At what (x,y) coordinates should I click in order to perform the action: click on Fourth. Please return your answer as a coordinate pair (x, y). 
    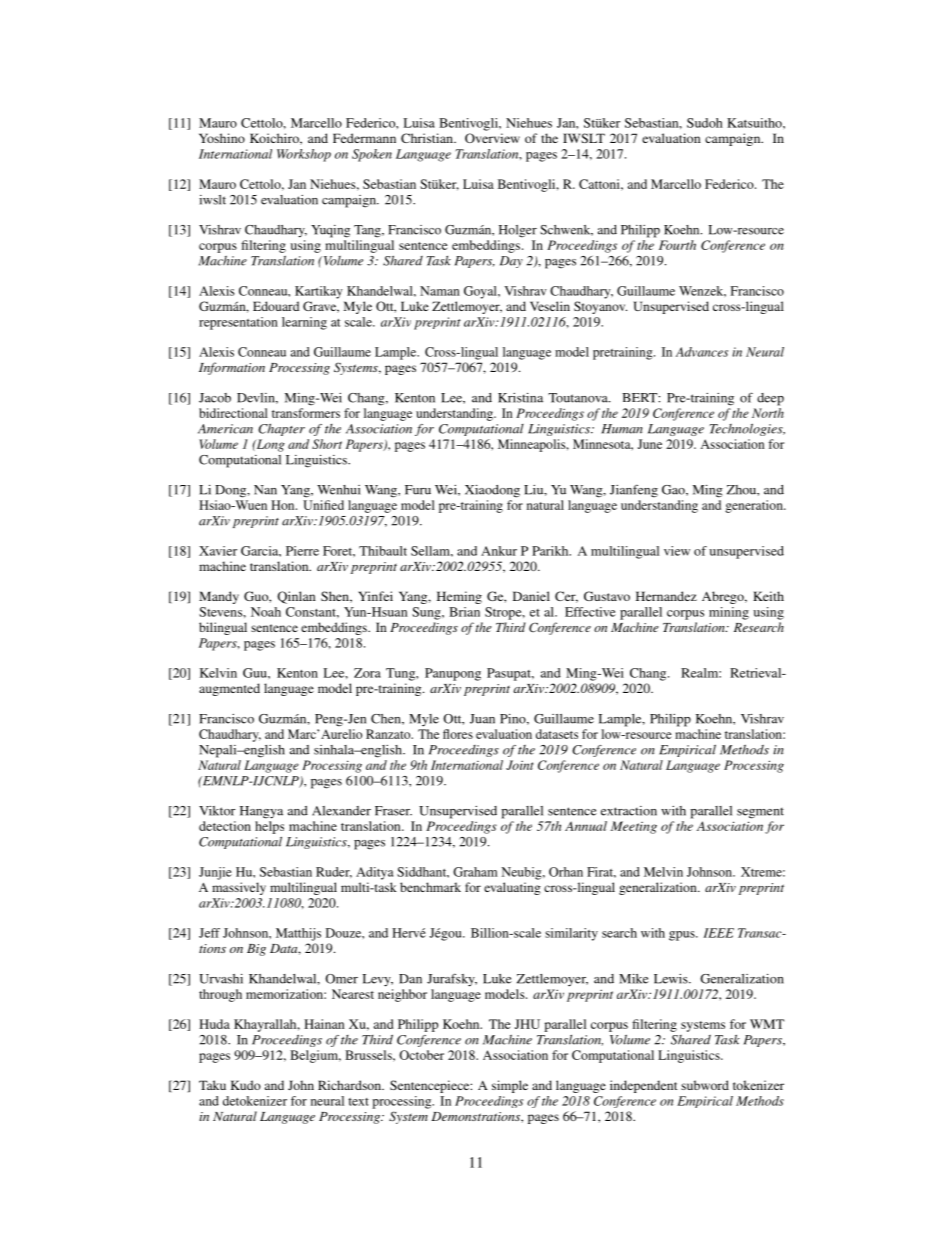
    Looking at the image, I should click on (677, 245).
